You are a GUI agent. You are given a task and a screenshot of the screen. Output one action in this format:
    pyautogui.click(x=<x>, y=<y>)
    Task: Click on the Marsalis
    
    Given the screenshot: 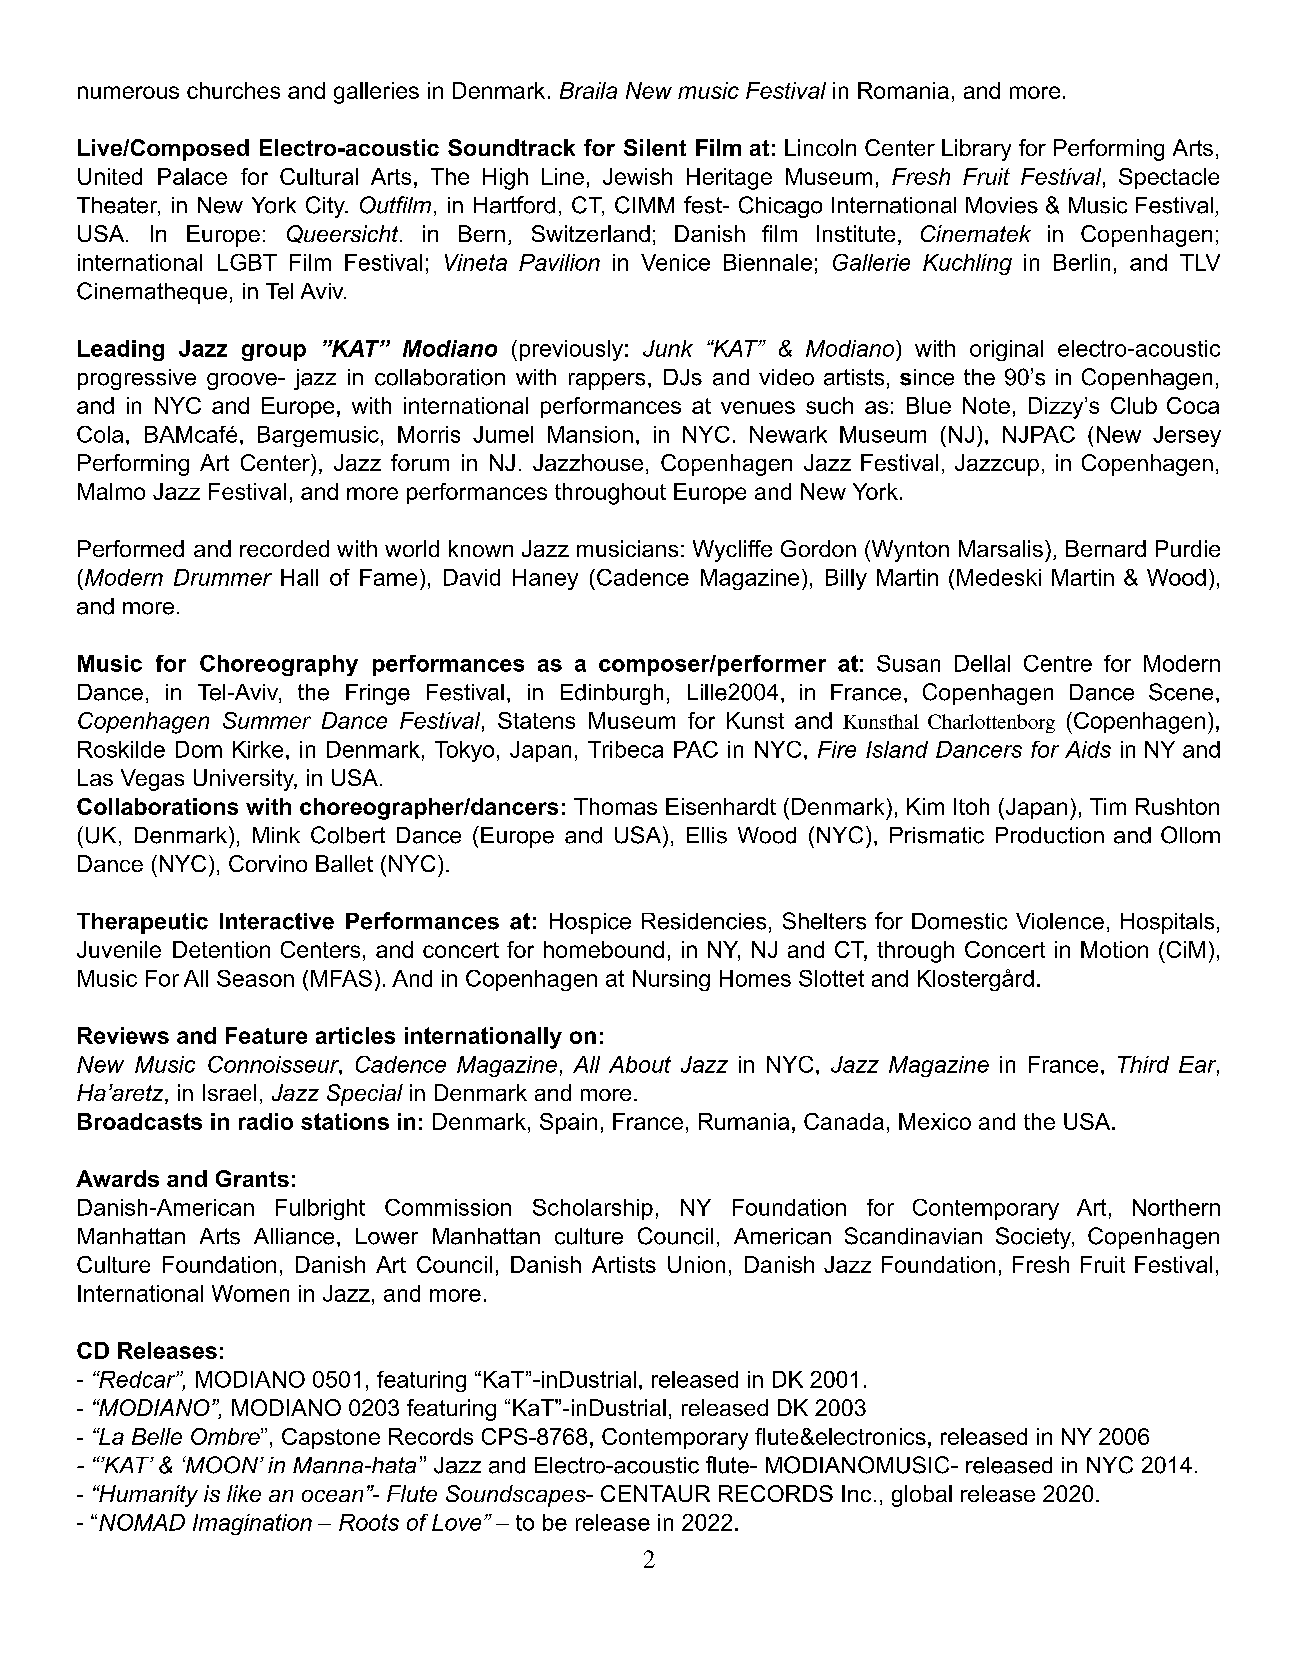 What is the action you would take?
    pyautogui.click(x=1001, y=548)
